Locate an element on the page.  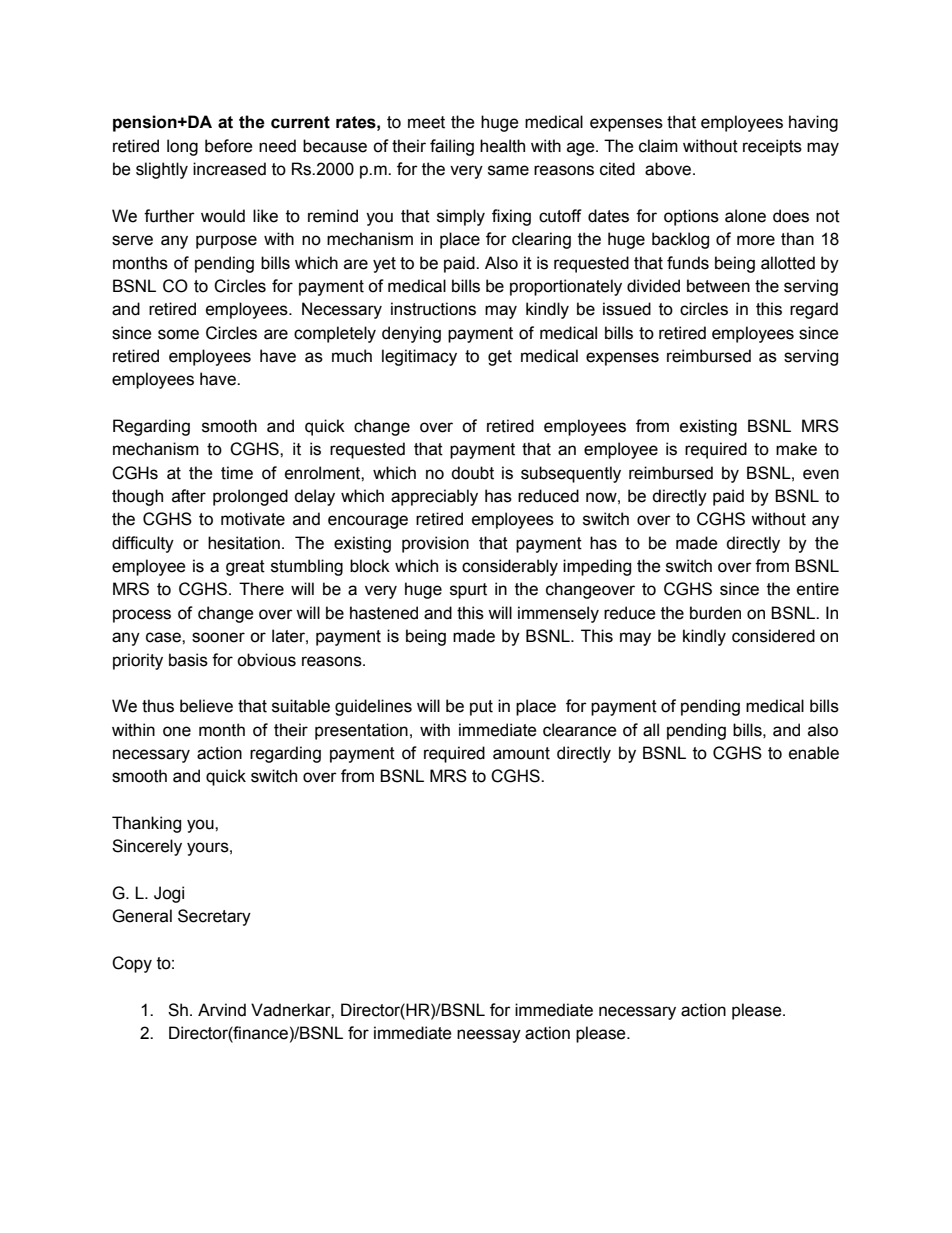
great is located at coordinates (245, 568).
